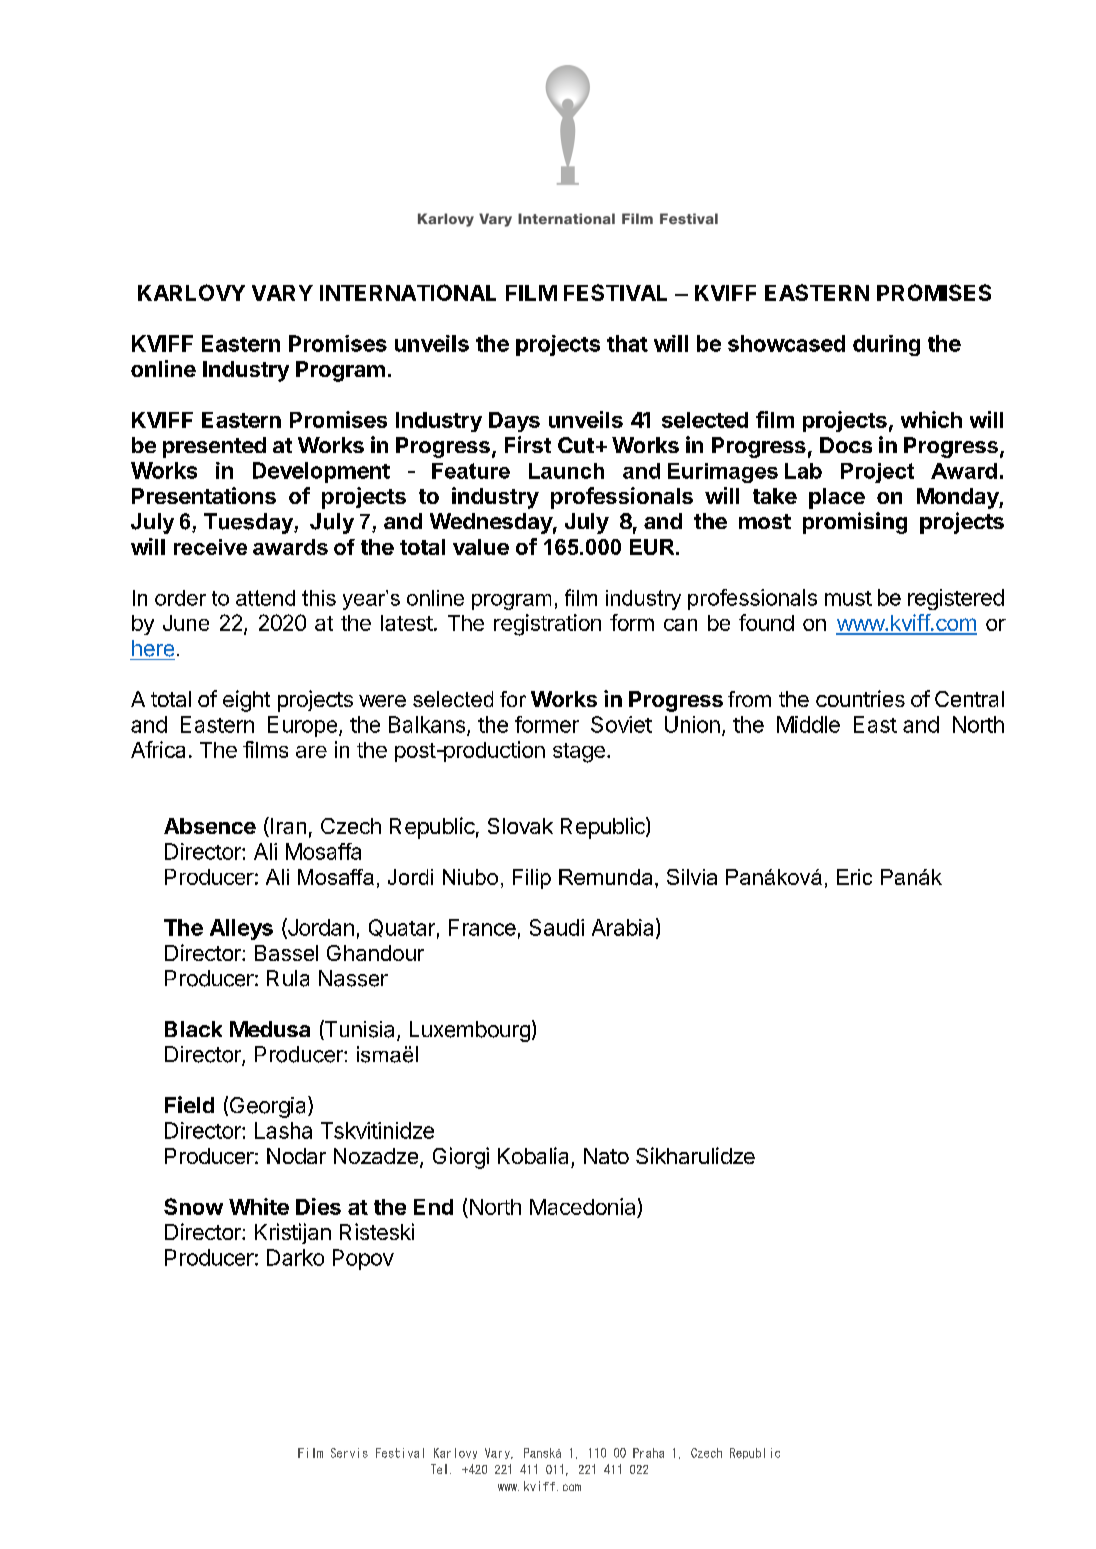  What do you see at coordinates (621, 724) in the document?
I see `Soviet` at bounding box center [621, 724].
